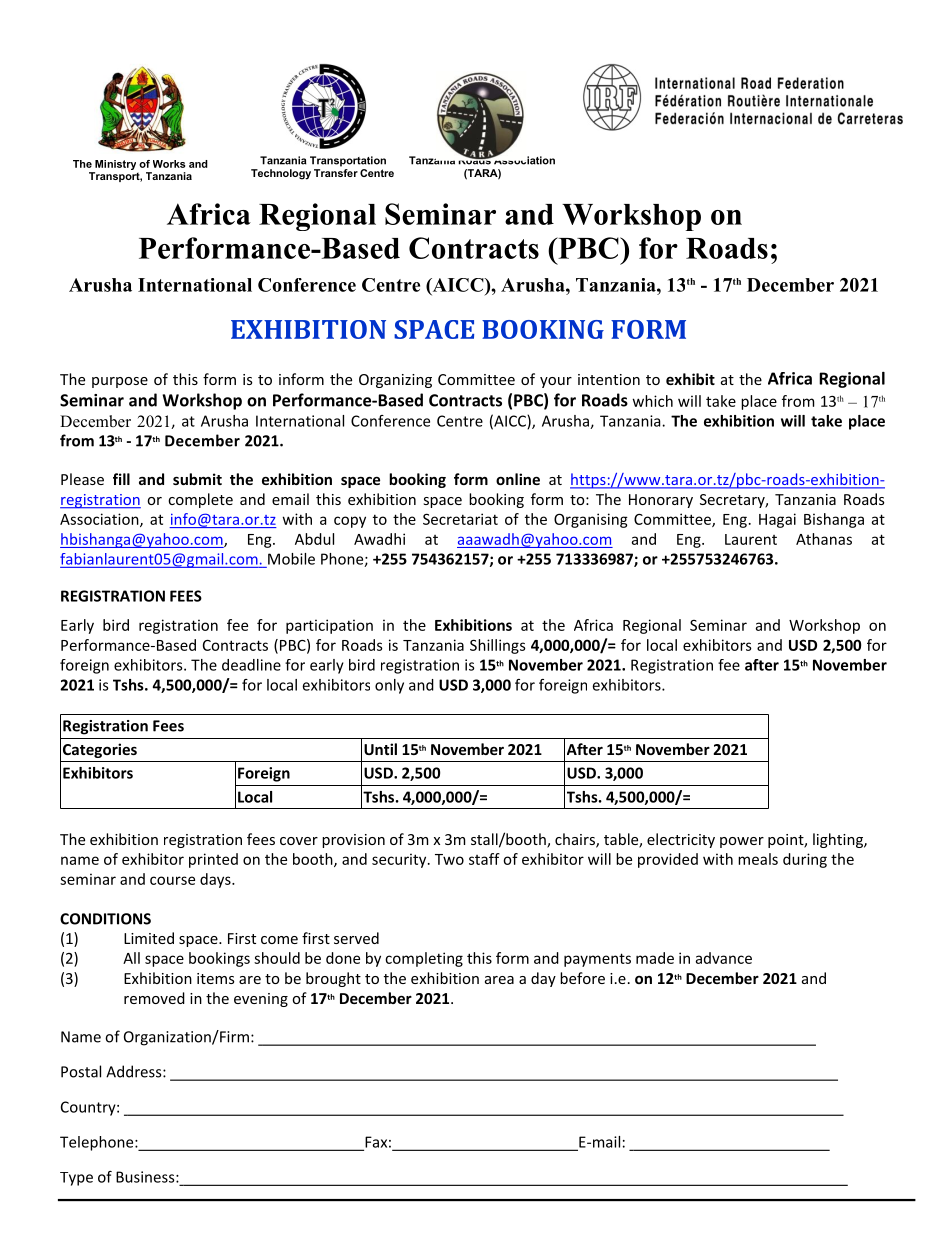 The height and width of the page is (1233, 952). What do you see at coordinates (336, 171) in the page?
I see `Transfer` at bounding box center [336, 171].
